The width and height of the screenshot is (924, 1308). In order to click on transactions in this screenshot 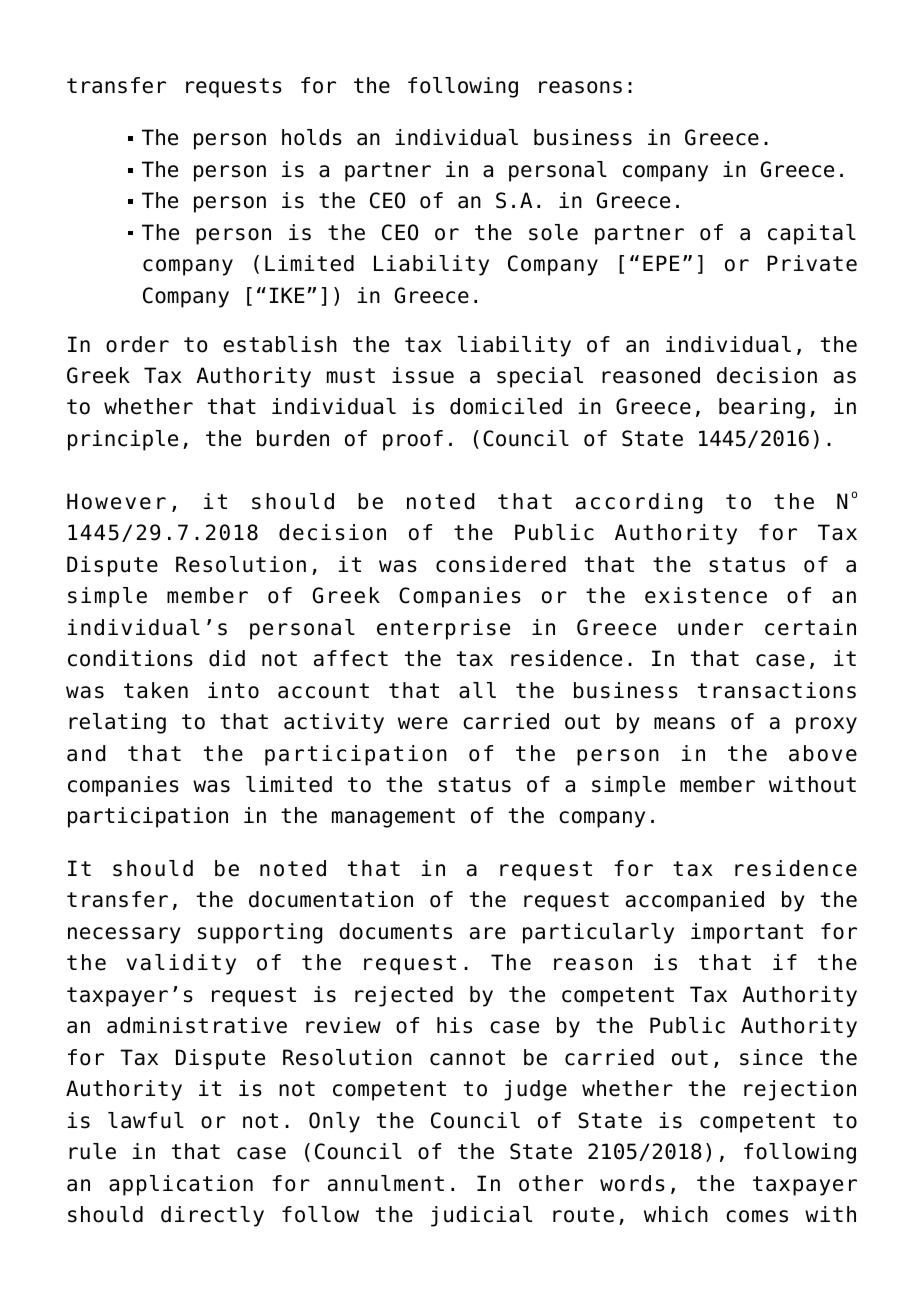, I will do `click(777, 690)`.
